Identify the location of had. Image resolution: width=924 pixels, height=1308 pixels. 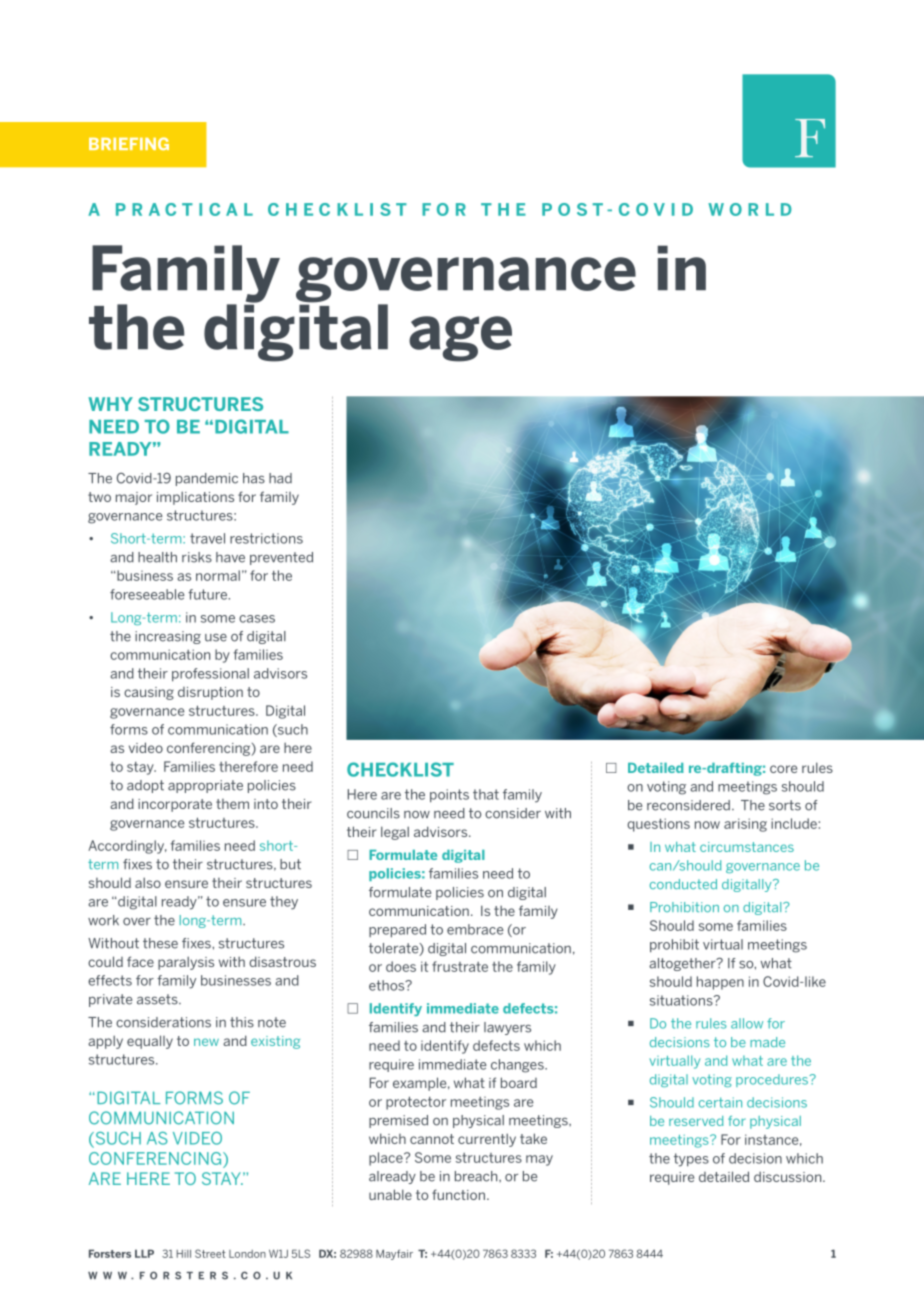
(280, 478).
